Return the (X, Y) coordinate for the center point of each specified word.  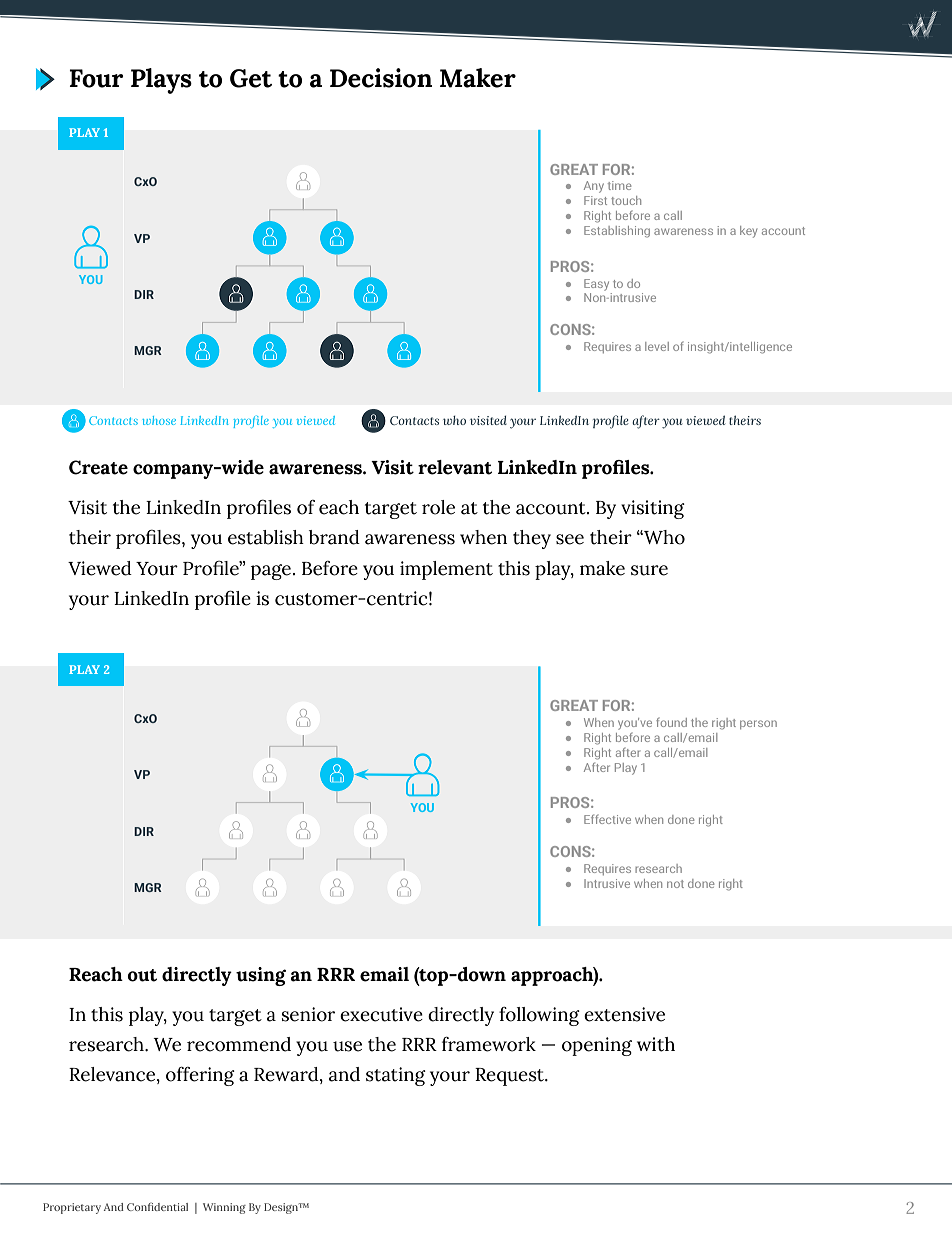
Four (96, 78)
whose (159, 420)
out (142, 975)
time (620, 185)
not (675, 884)
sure (649, 570)
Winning (224, 1208)
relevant (455, 467)
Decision (381, 78)
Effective (607, 819)
